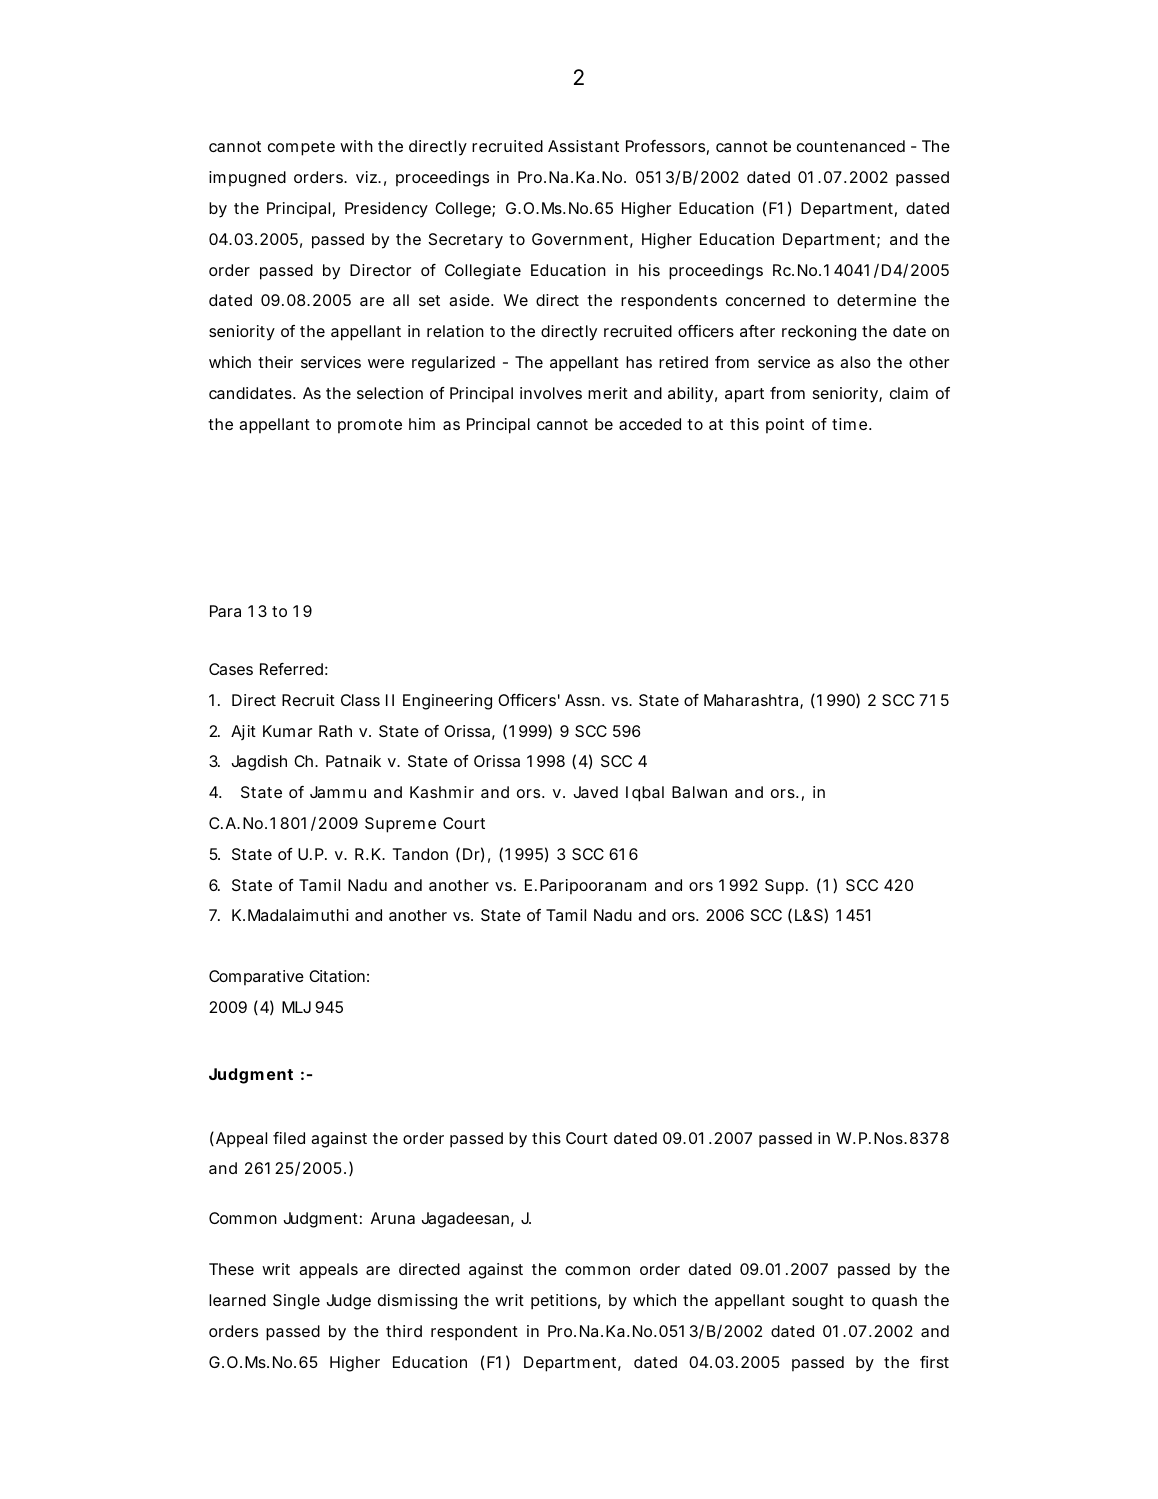 Image resolution: width=1158 pixels, height=1499 pixels. What do you see at coordinates (751, 700) in the screenshot?
I see `Maharashtra` at bounding box center [751, 700].
